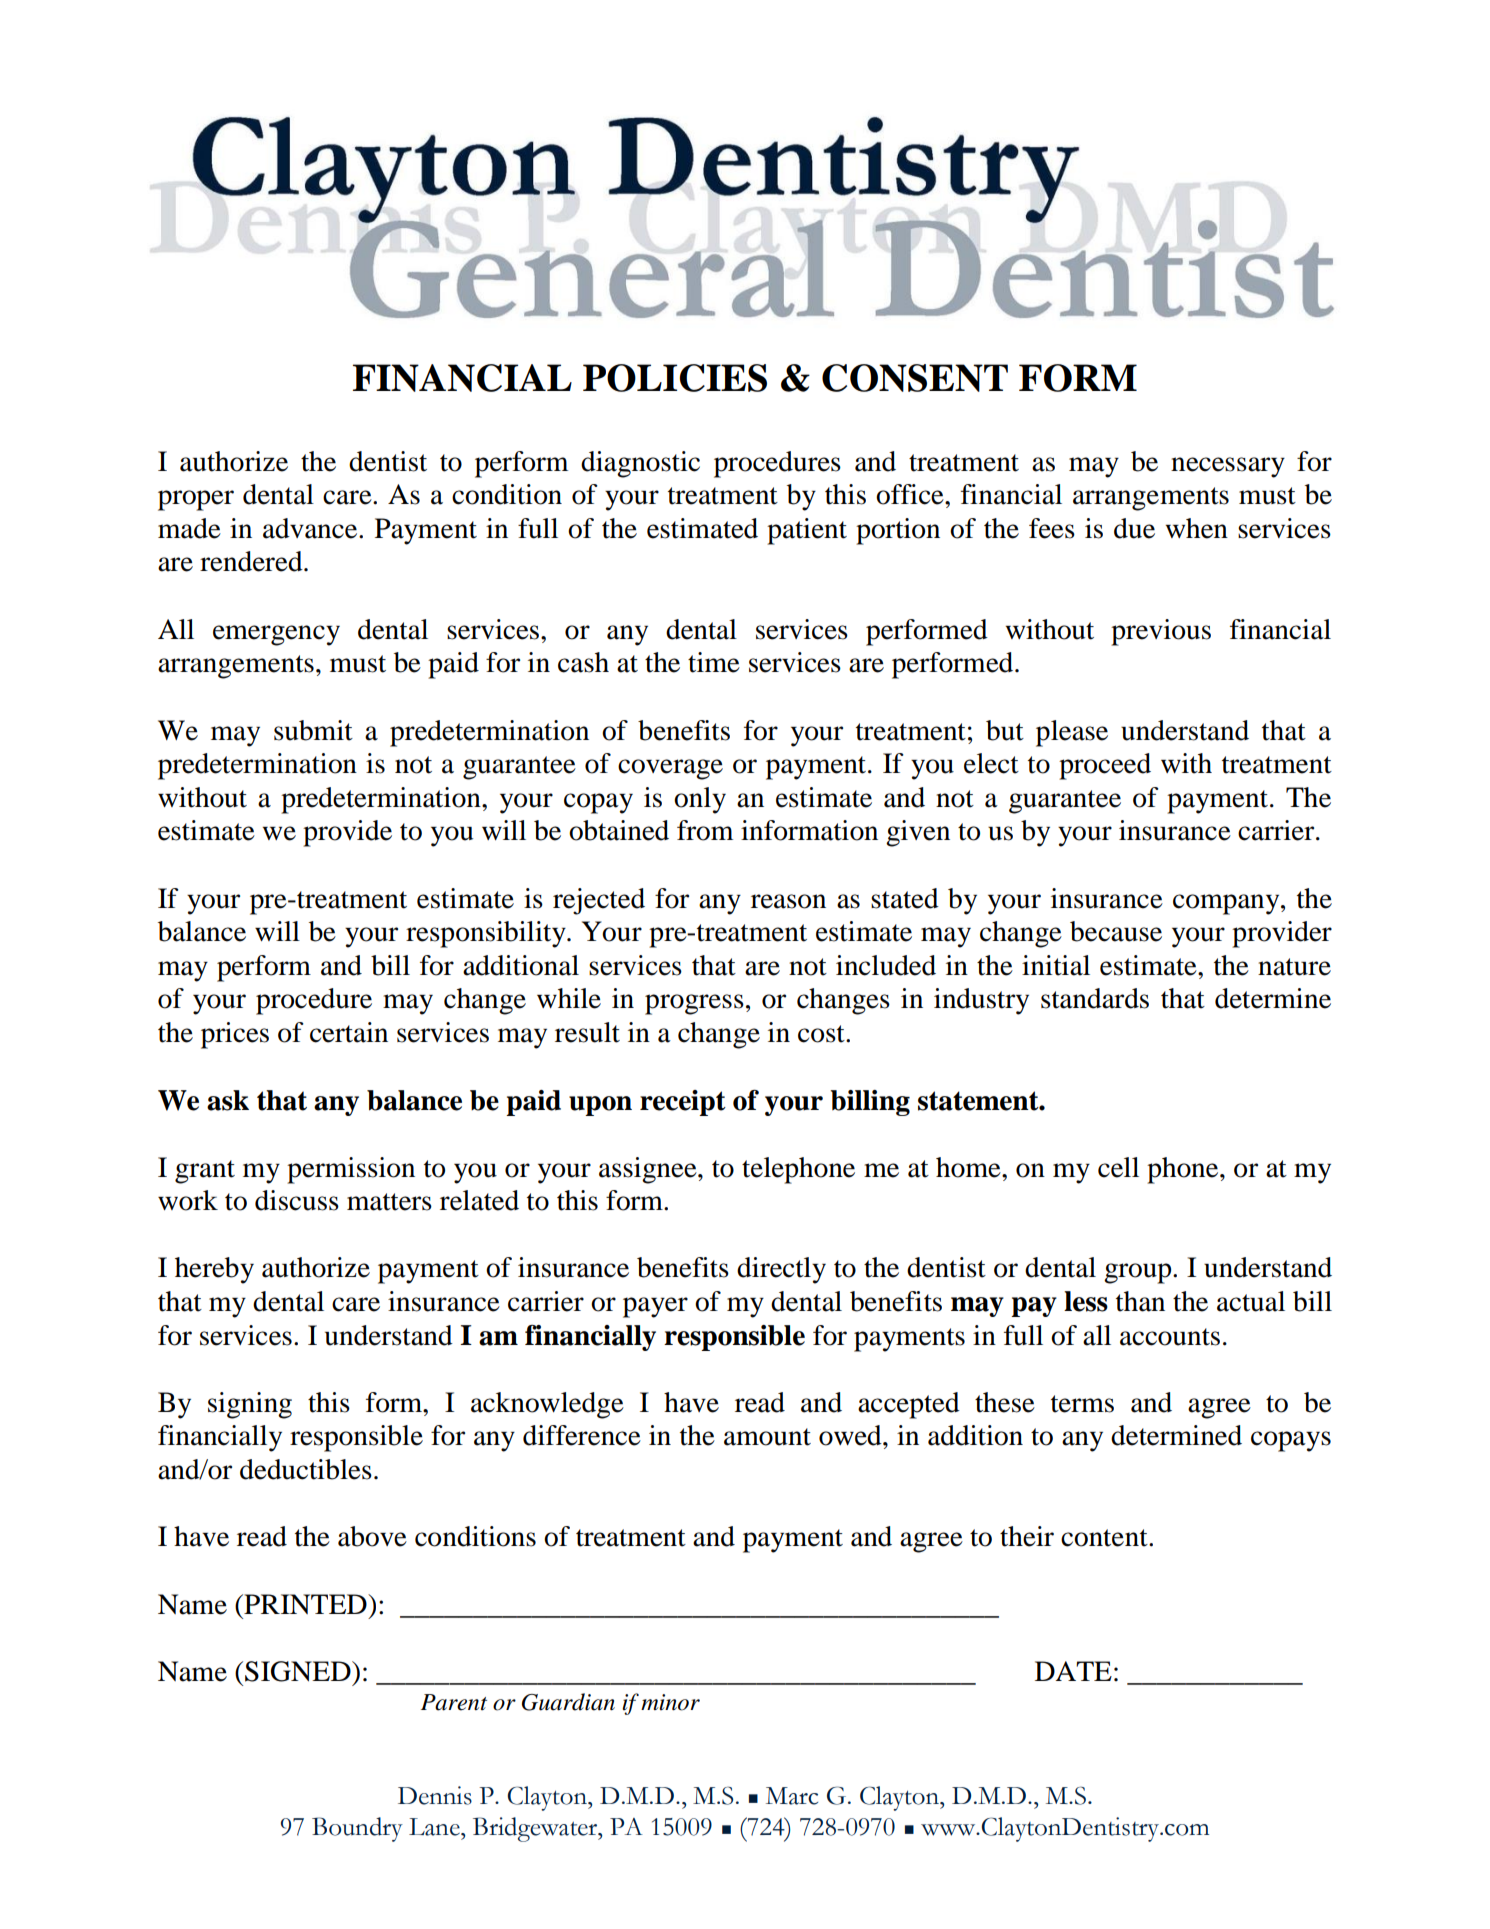 The image size is (1490, 1929). Describe the element at coordinates (228, 1100) in the screenshot. I see `ask` at that location.
